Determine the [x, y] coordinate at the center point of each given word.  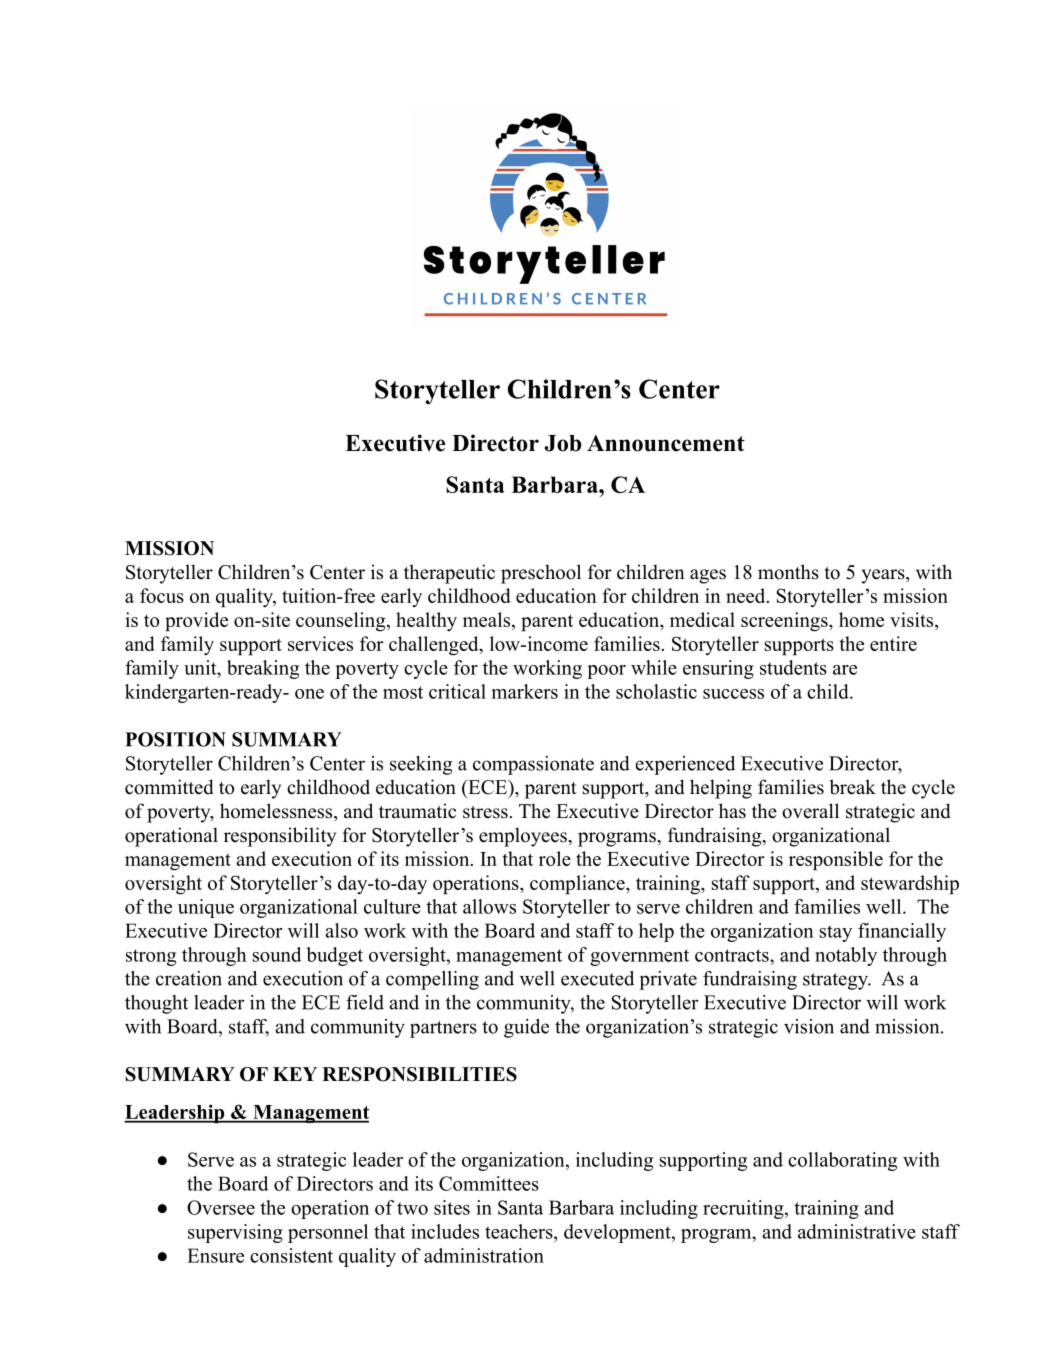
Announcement [666, 443]
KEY [295, 1074]
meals [486, 619]
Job [563, 443]
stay [836, 933]
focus [162, 595]
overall [810, 811]
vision [809, 1026]
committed [169, 787]
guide [526, 1028]
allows [489, 906]
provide [196, 621]
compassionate [533, 765]
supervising [235, 1233]
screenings [784, 622]
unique [206, 908]
